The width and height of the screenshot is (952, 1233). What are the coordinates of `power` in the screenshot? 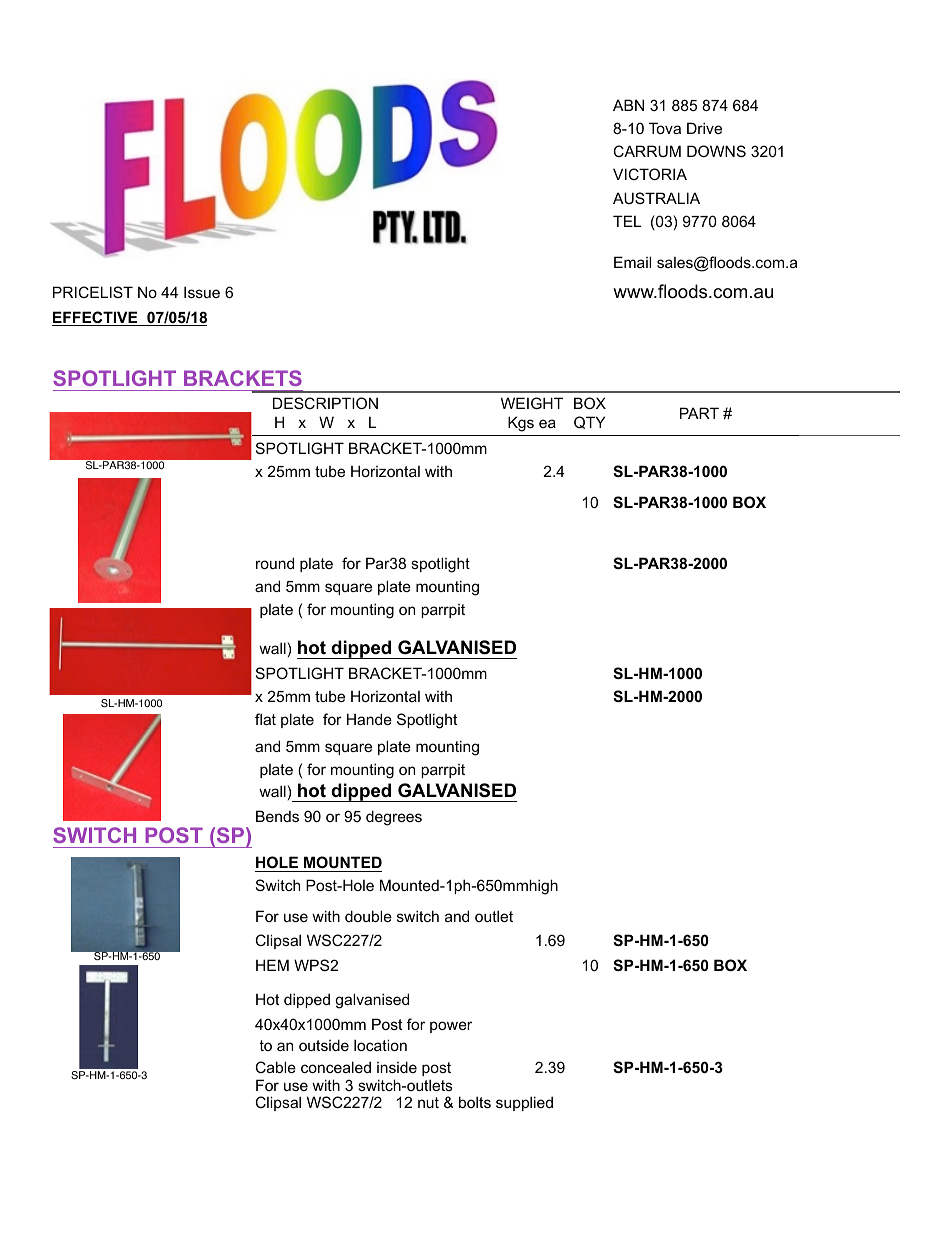 It's located at (451, 1027).
